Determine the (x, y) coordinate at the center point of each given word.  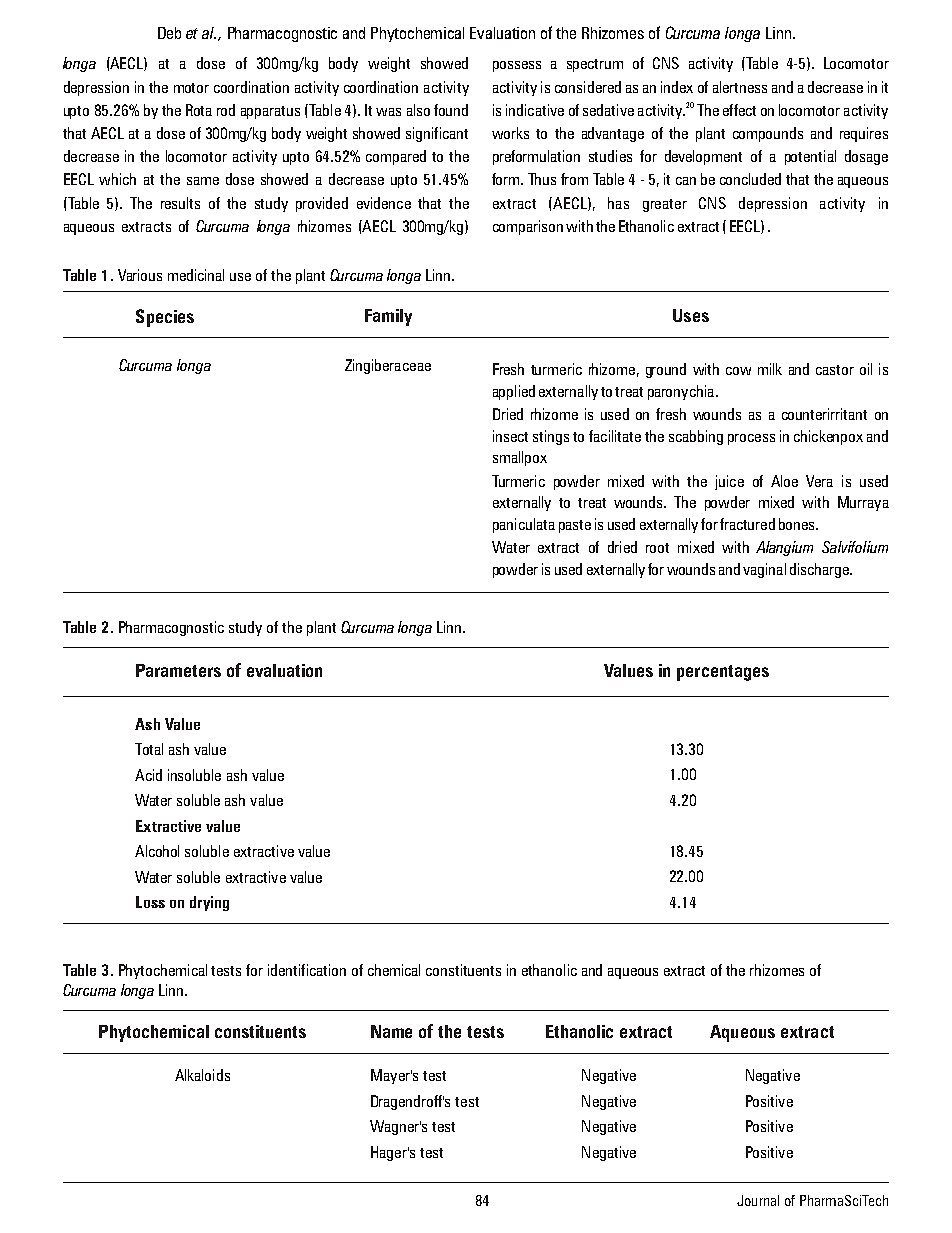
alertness (740, 87)
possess (517, 66)
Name (391, 1031)
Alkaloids (202, 1075)
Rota (199, 110)
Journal (758, 1200)
